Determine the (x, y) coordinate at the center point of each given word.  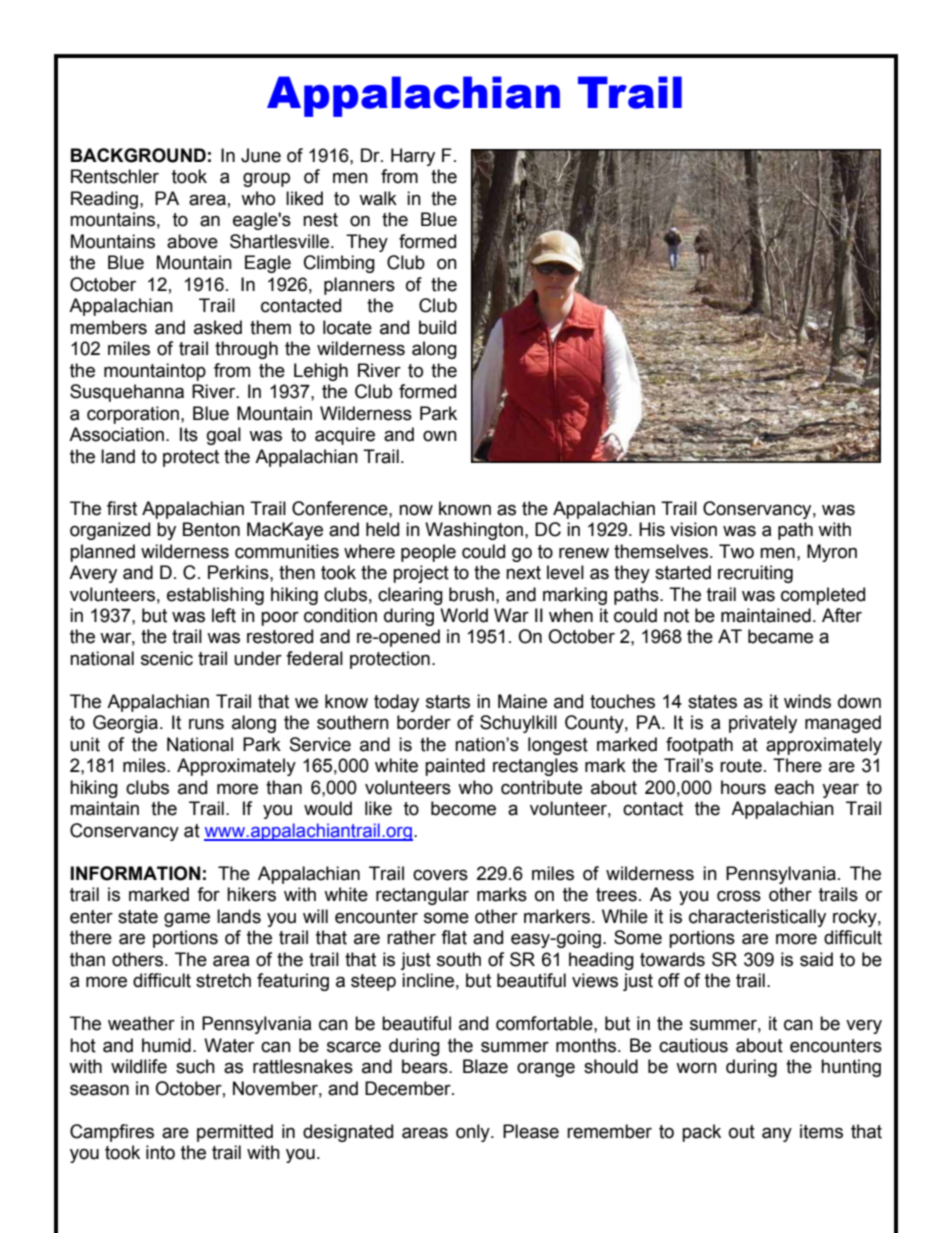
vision (693, 529)
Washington (474, 531)
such (195, 1066)
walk (378, 198)
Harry (413, 157)
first (122, 508)
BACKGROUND (138, 155)
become (463, 808)
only (474, 1133)
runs (206, 724)
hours (743, 787)
